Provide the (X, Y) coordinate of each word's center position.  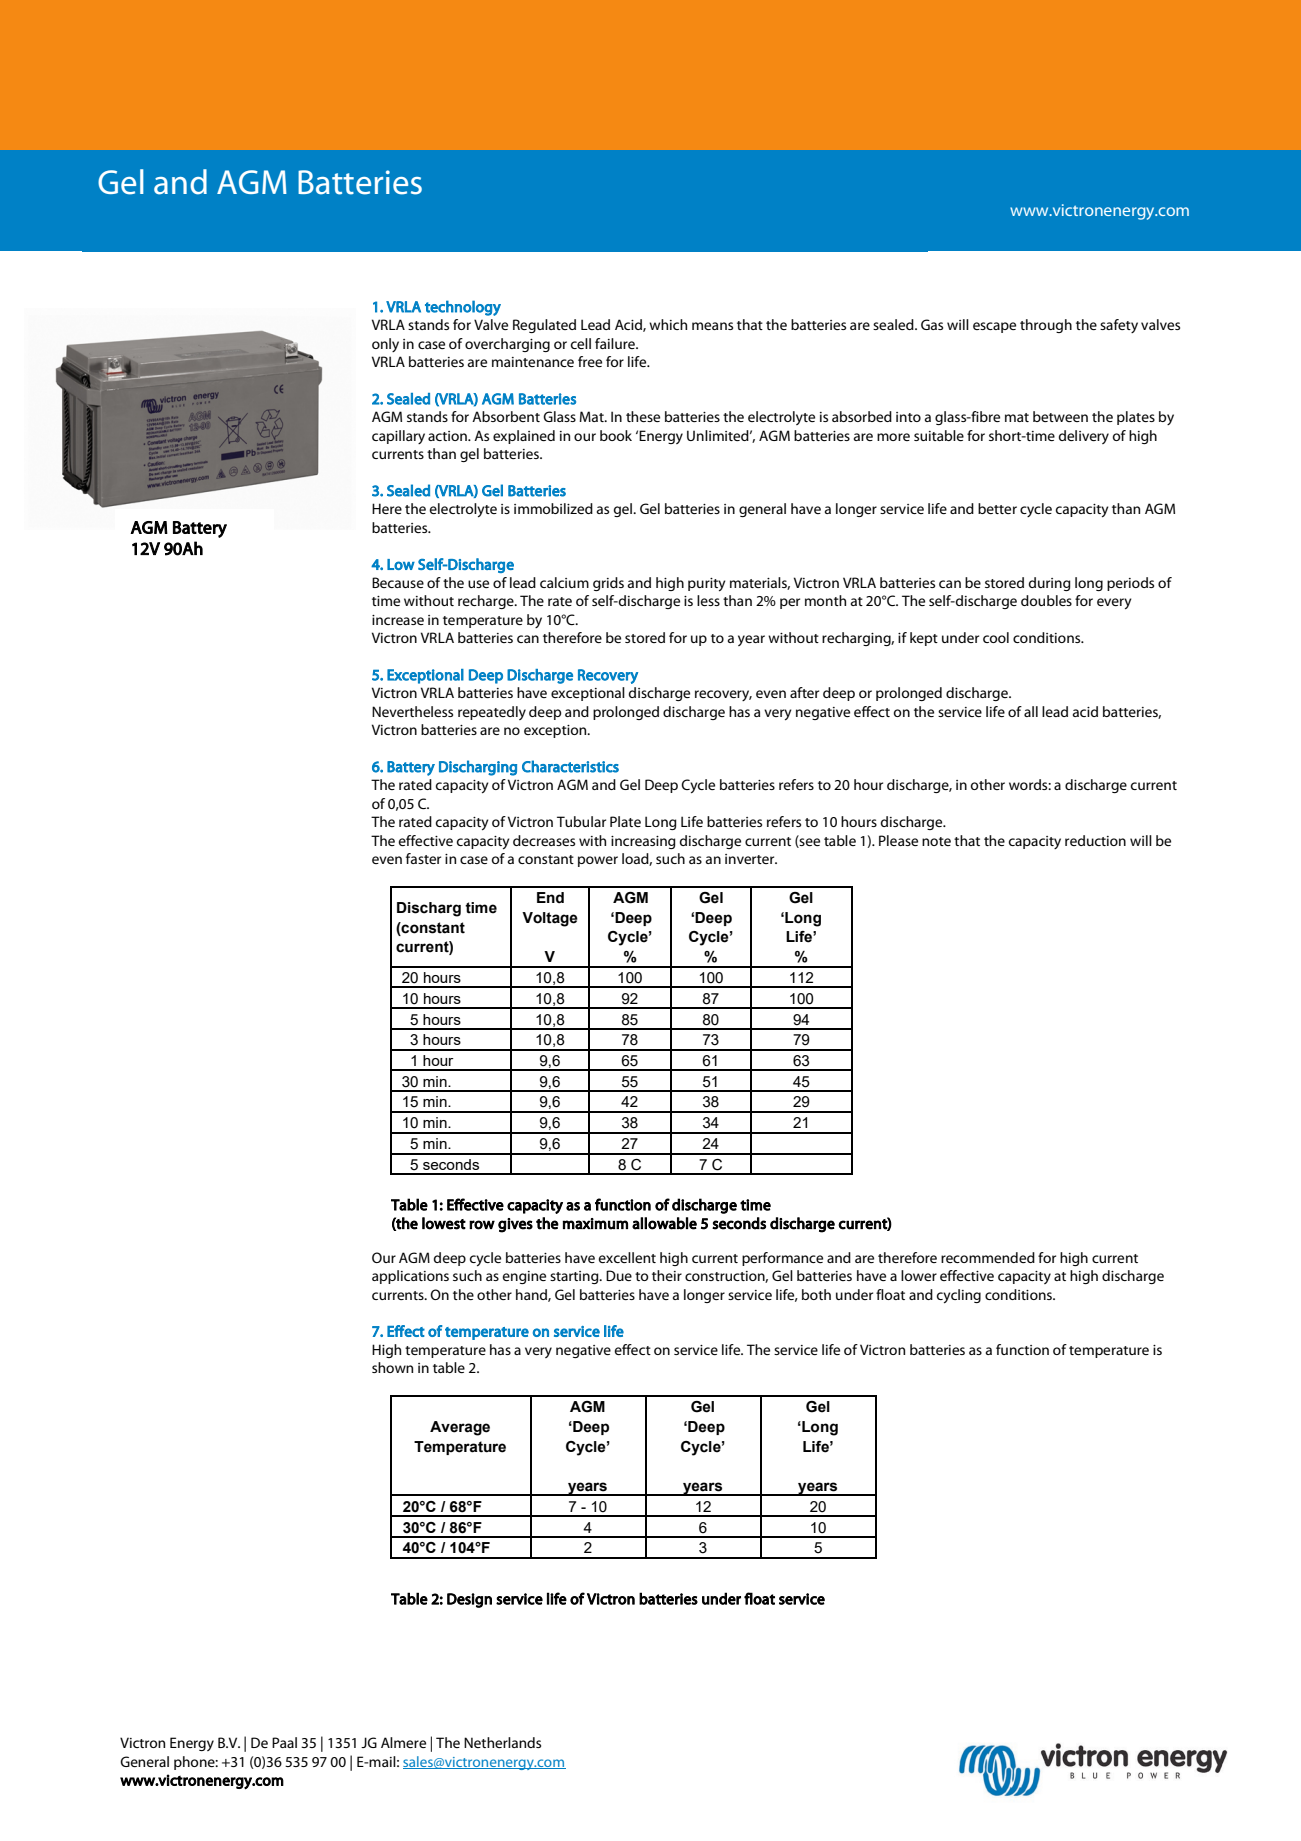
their (667, 1275)
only (385, 345)
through (1046, 326)
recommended (988, 1257)
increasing (643, 842)
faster (423, 858)
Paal (284, 1742)
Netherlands (502, 1742)
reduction (1095, 840)
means (712, 326)
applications (410, 1277)
